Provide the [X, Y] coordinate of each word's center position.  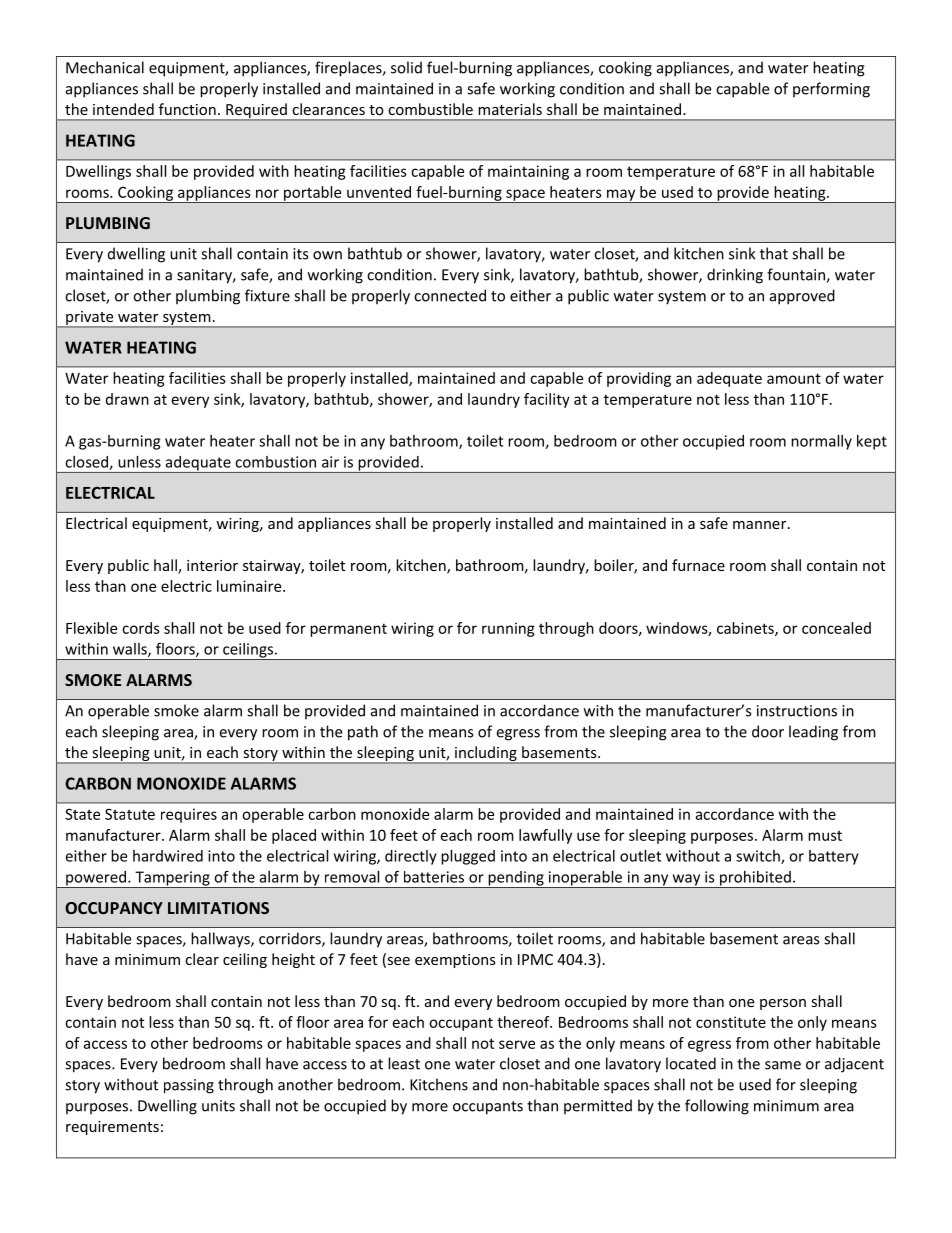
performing [831, 90]
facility [547, 400]
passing [189, 1086]
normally [821, 442]
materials [510, 109]
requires [189, 815]
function [187, 109]
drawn [127, 399]
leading [813, 733]
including [486, 755]
